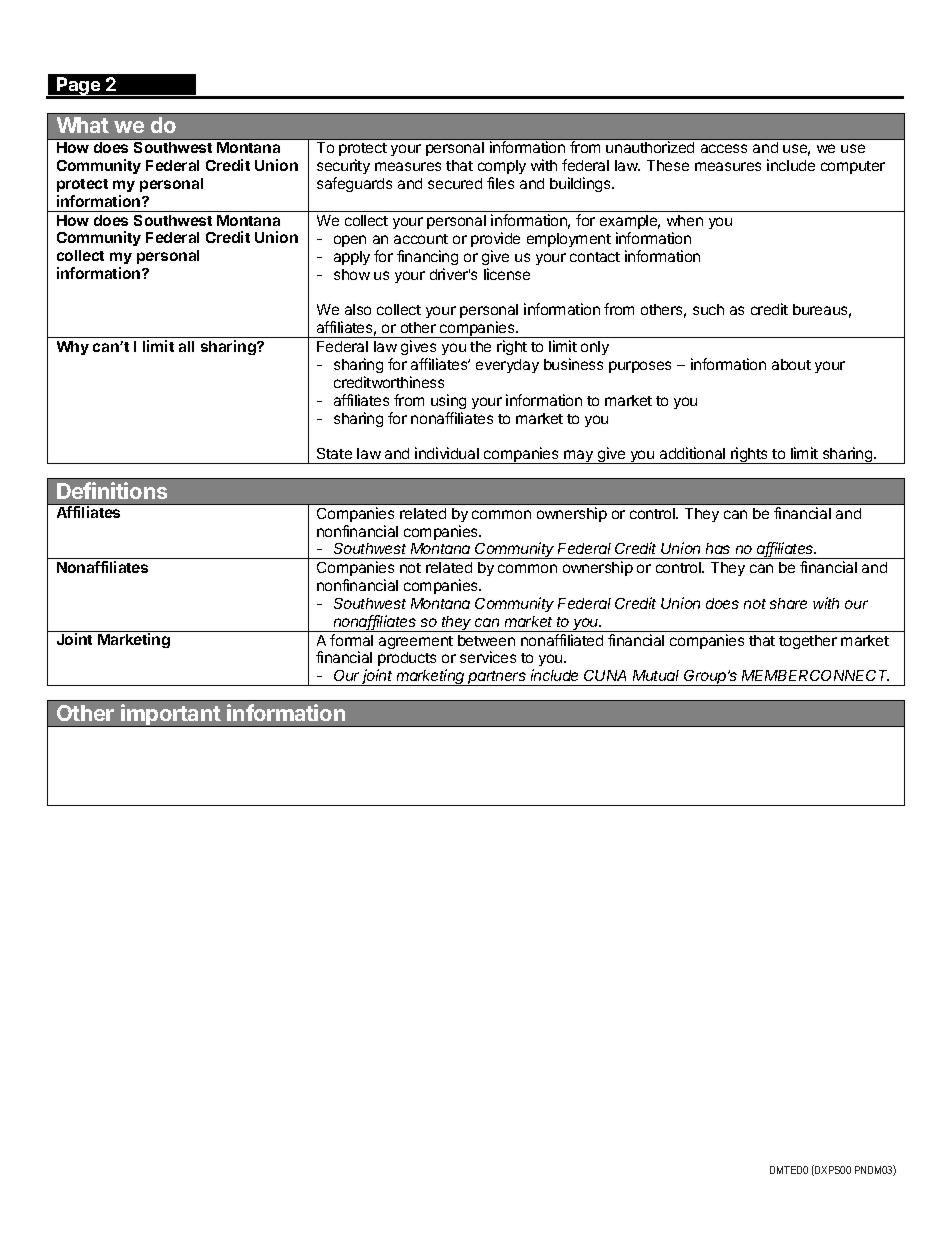  Describe the element at coordinates (808, 642) in the image. I see `together` at that location.
